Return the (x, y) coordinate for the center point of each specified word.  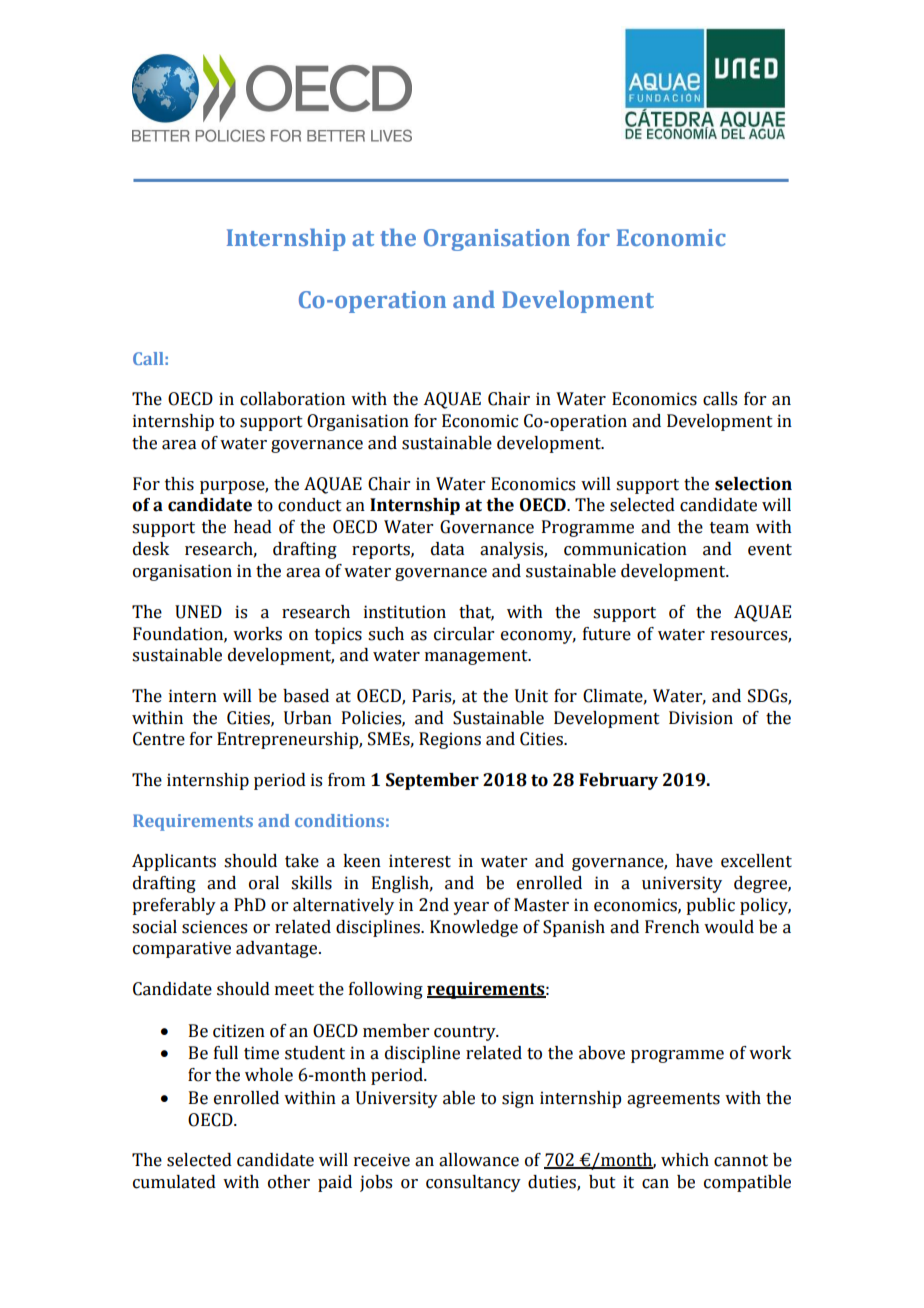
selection (753, 484)
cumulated (174, 1182)
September (432, 781)
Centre (159, 739)
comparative (182, 949)
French (672, 927)
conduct (310, 505)
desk (151, 549)
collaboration (292, 399)
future (607, 634)
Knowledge (474, 928)
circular (464, 634)
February (618, 781)
